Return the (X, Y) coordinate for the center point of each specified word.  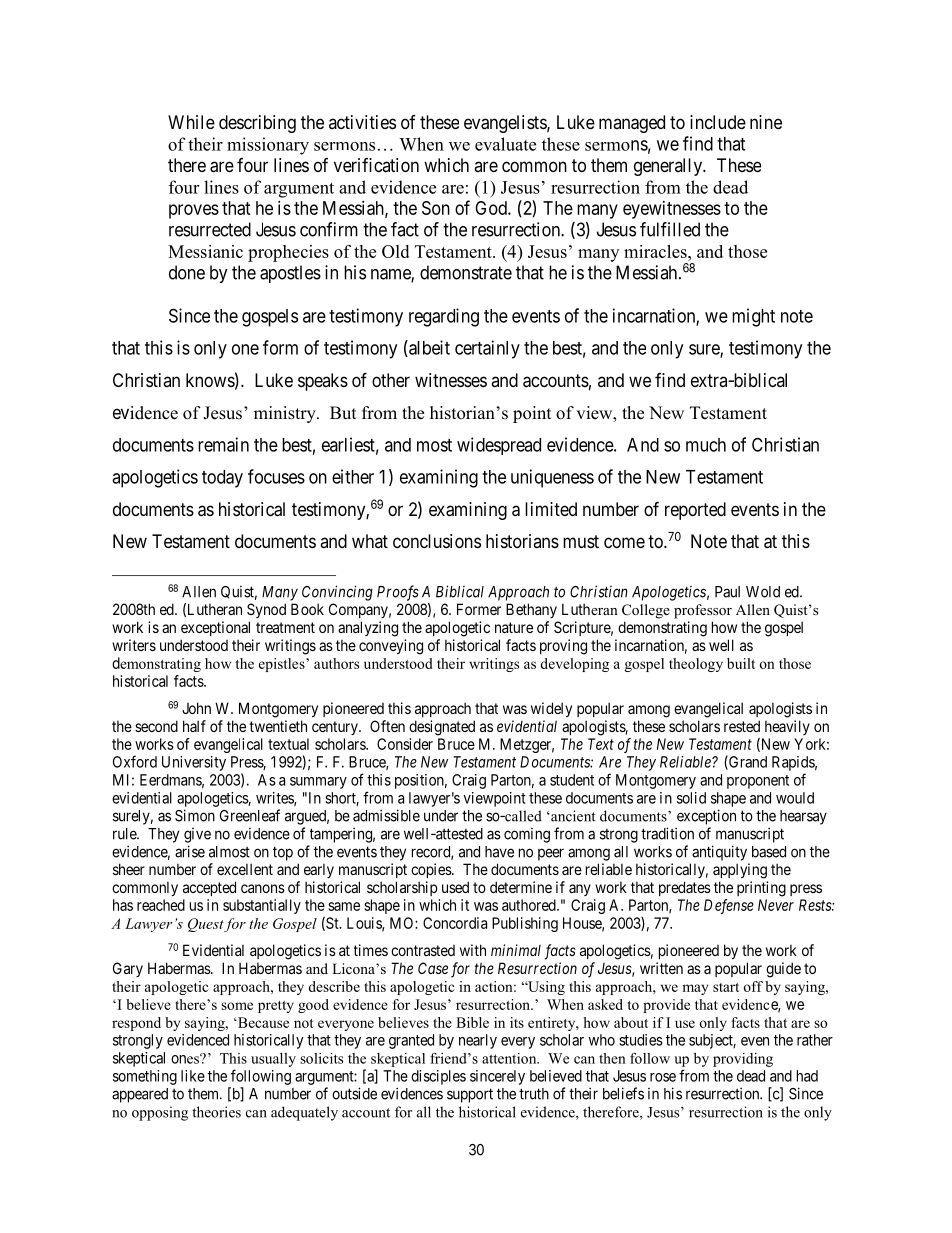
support (470, 1095)
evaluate (505, 144)
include (718, 122)
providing (743, 1060)
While (191, 122)
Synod (266, 610)
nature (514, 627)
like (193, 1076)
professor (703, 611)
